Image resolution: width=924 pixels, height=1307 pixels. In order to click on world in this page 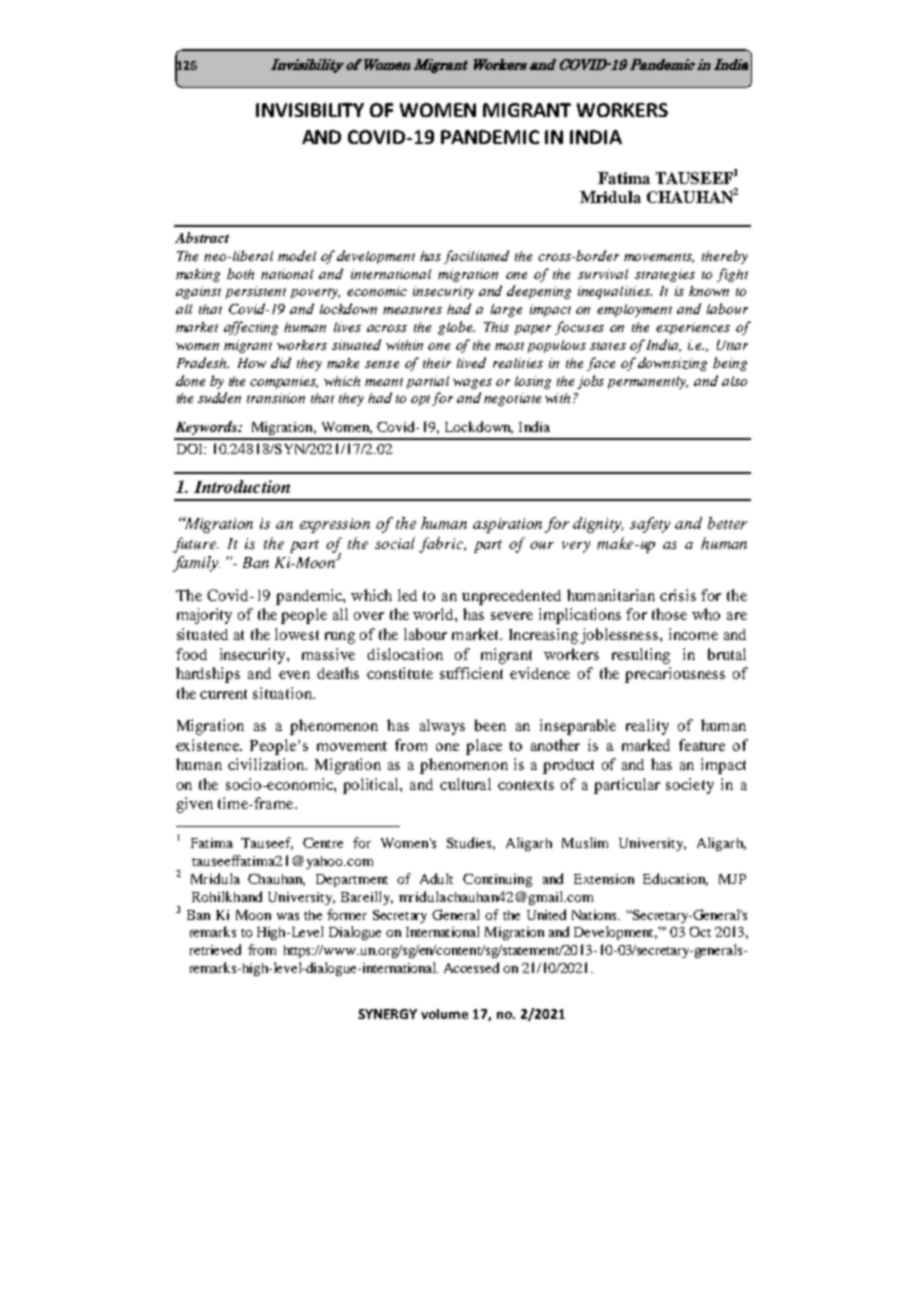, I will do `click(434, 614)`.
